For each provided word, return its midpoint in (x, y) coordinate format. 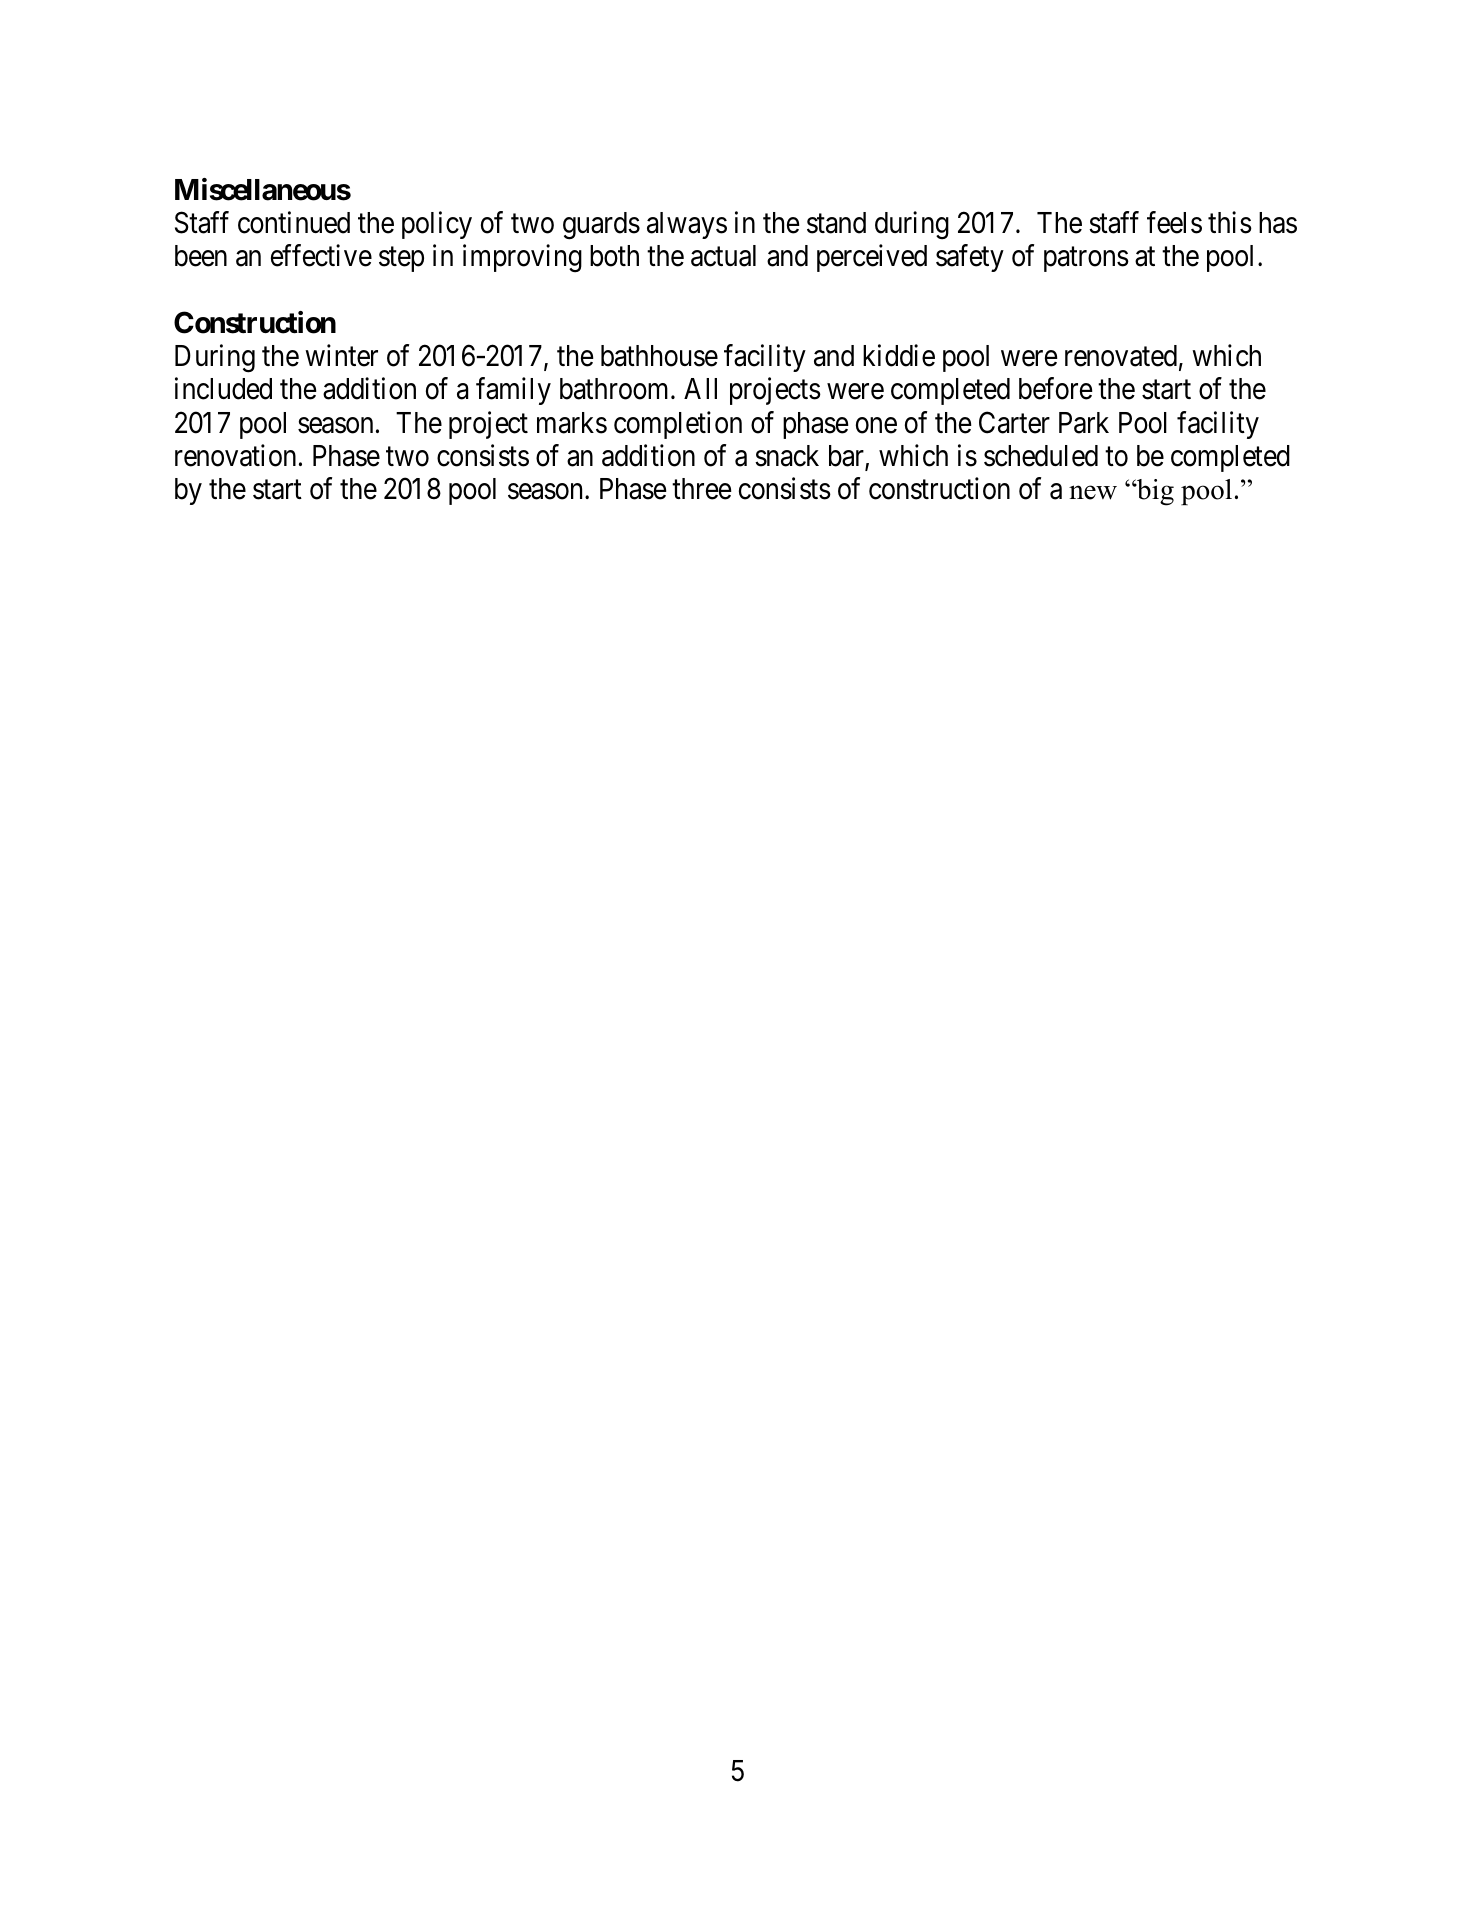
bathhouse (659, 356)
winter (341, 355)
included (223, 389)
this (1230, 222)
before (1056, 389)
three (702, 489)
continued (294, 222)
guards (601, 226)
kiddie (899, 355)
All (700, 388)
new (1093, 492)
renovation (235, 455)
